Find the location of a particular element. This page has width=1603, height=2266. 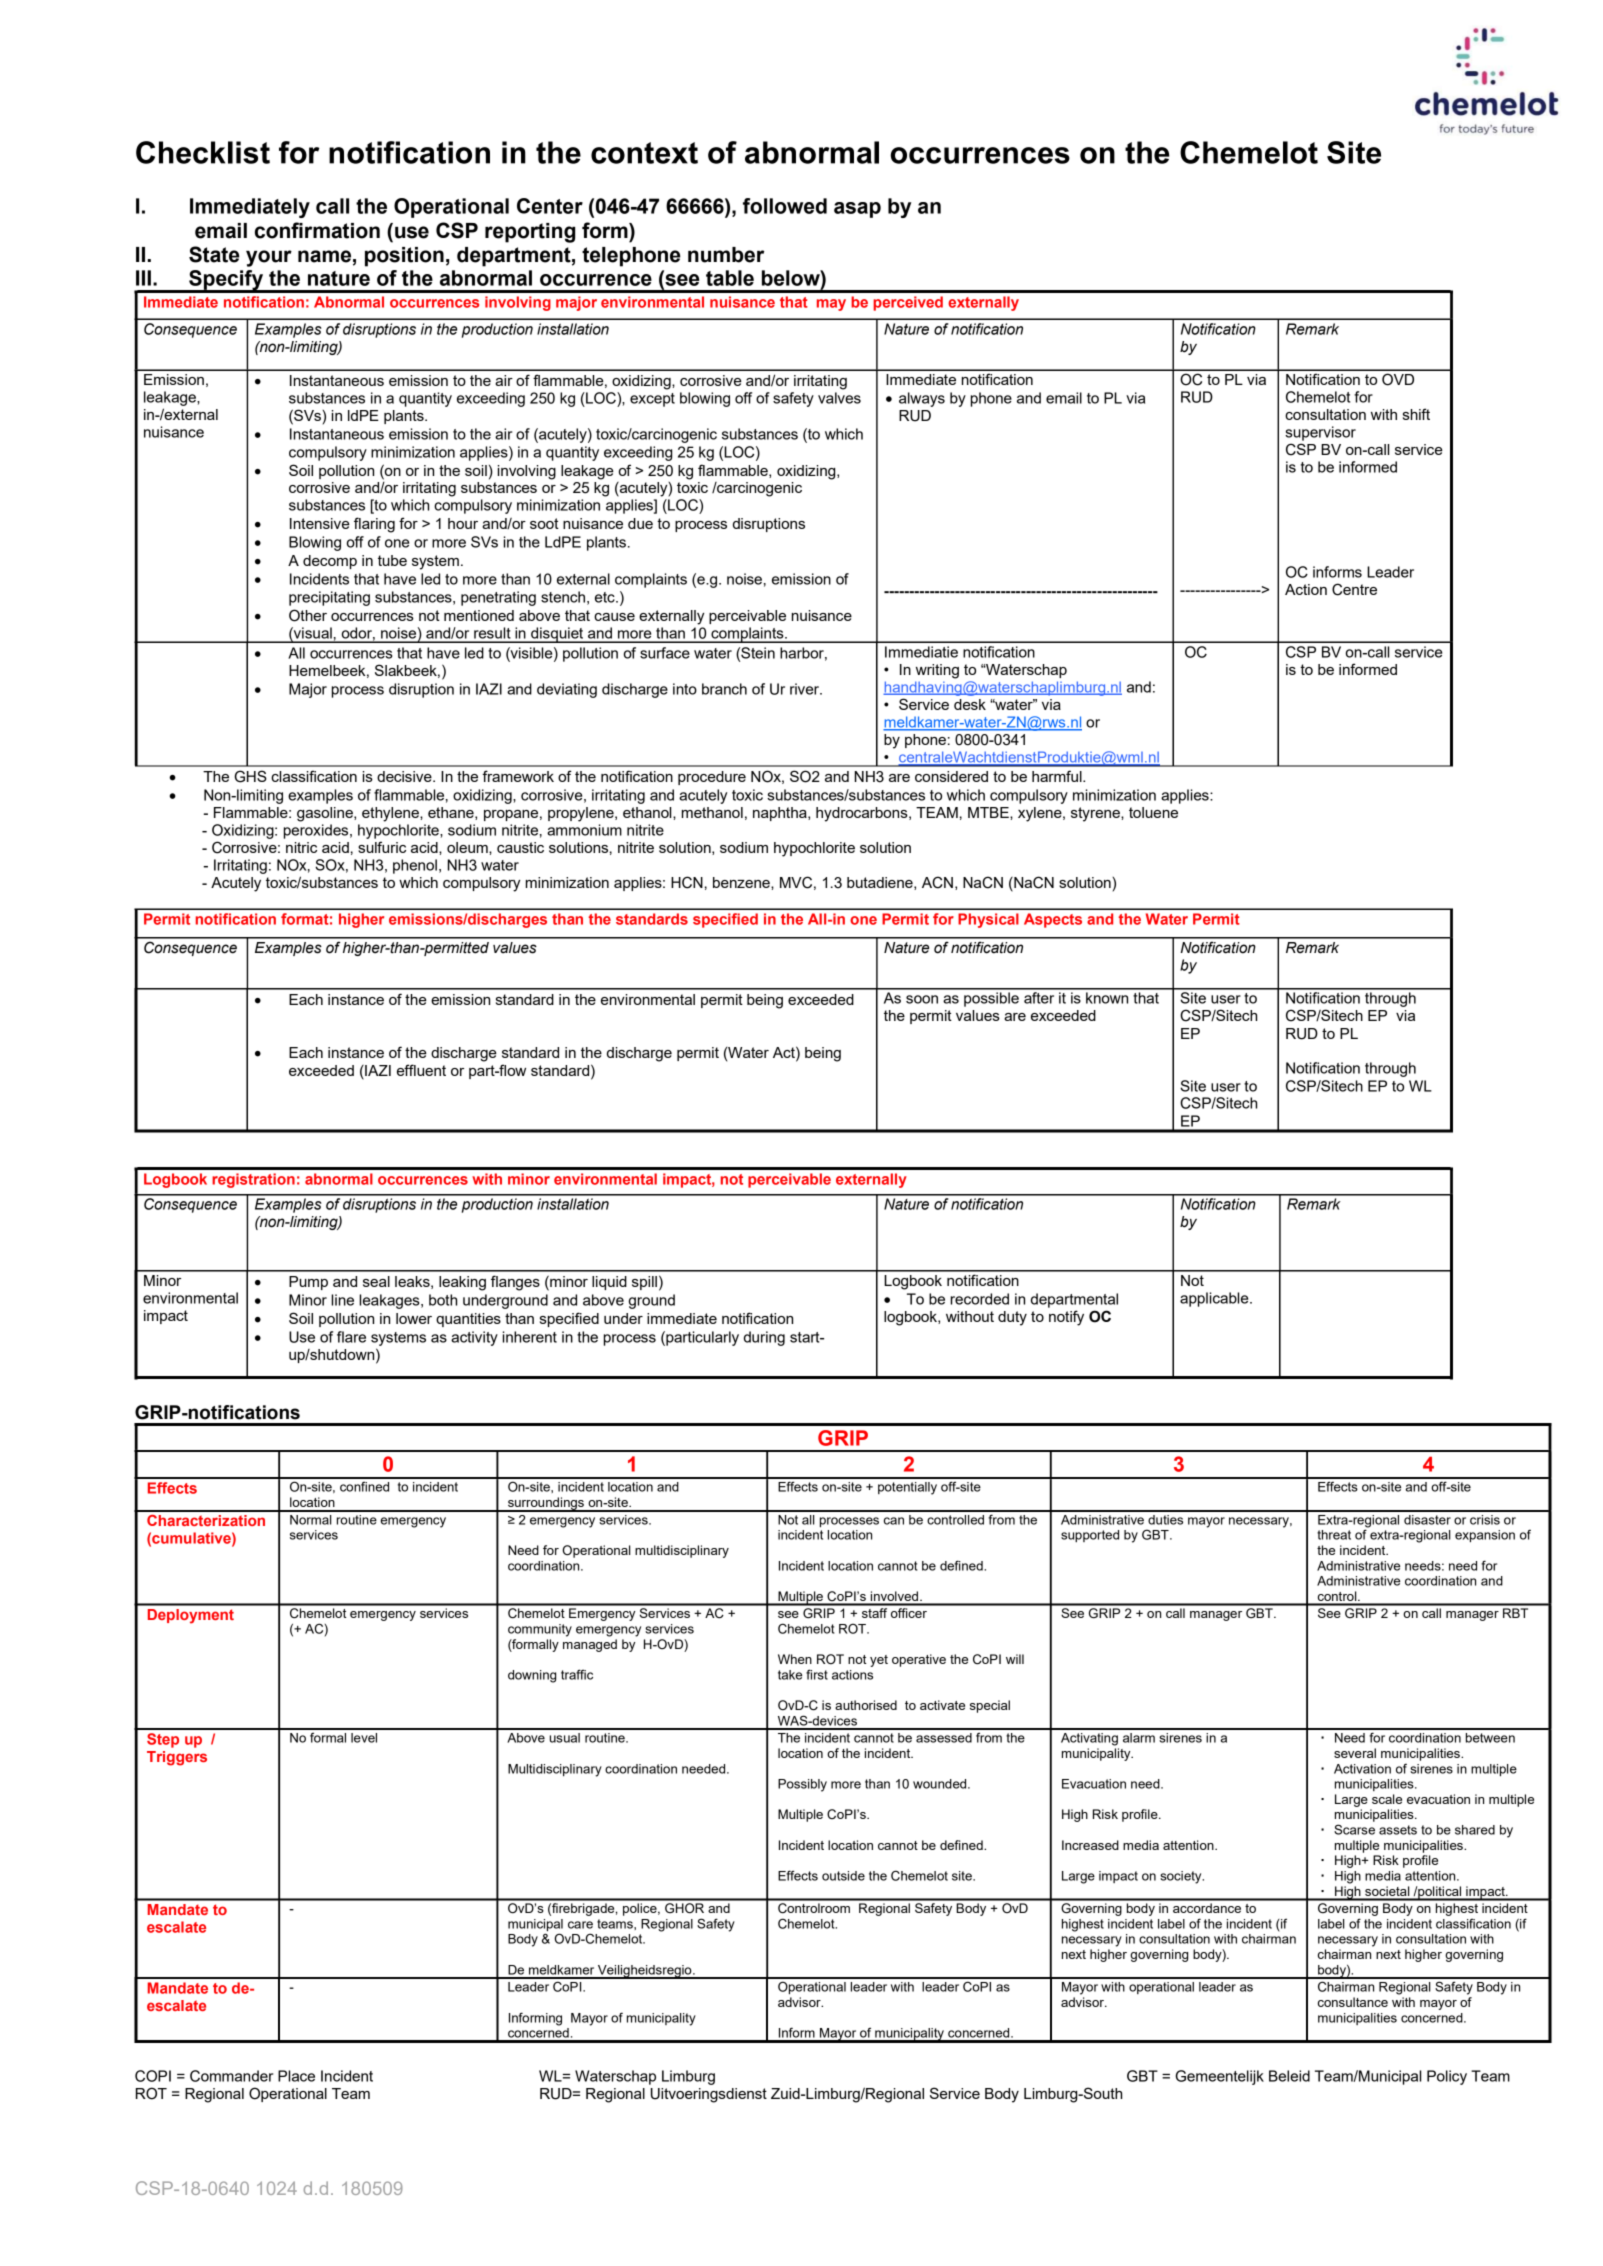

level is located at coordinates (364, 1738).
